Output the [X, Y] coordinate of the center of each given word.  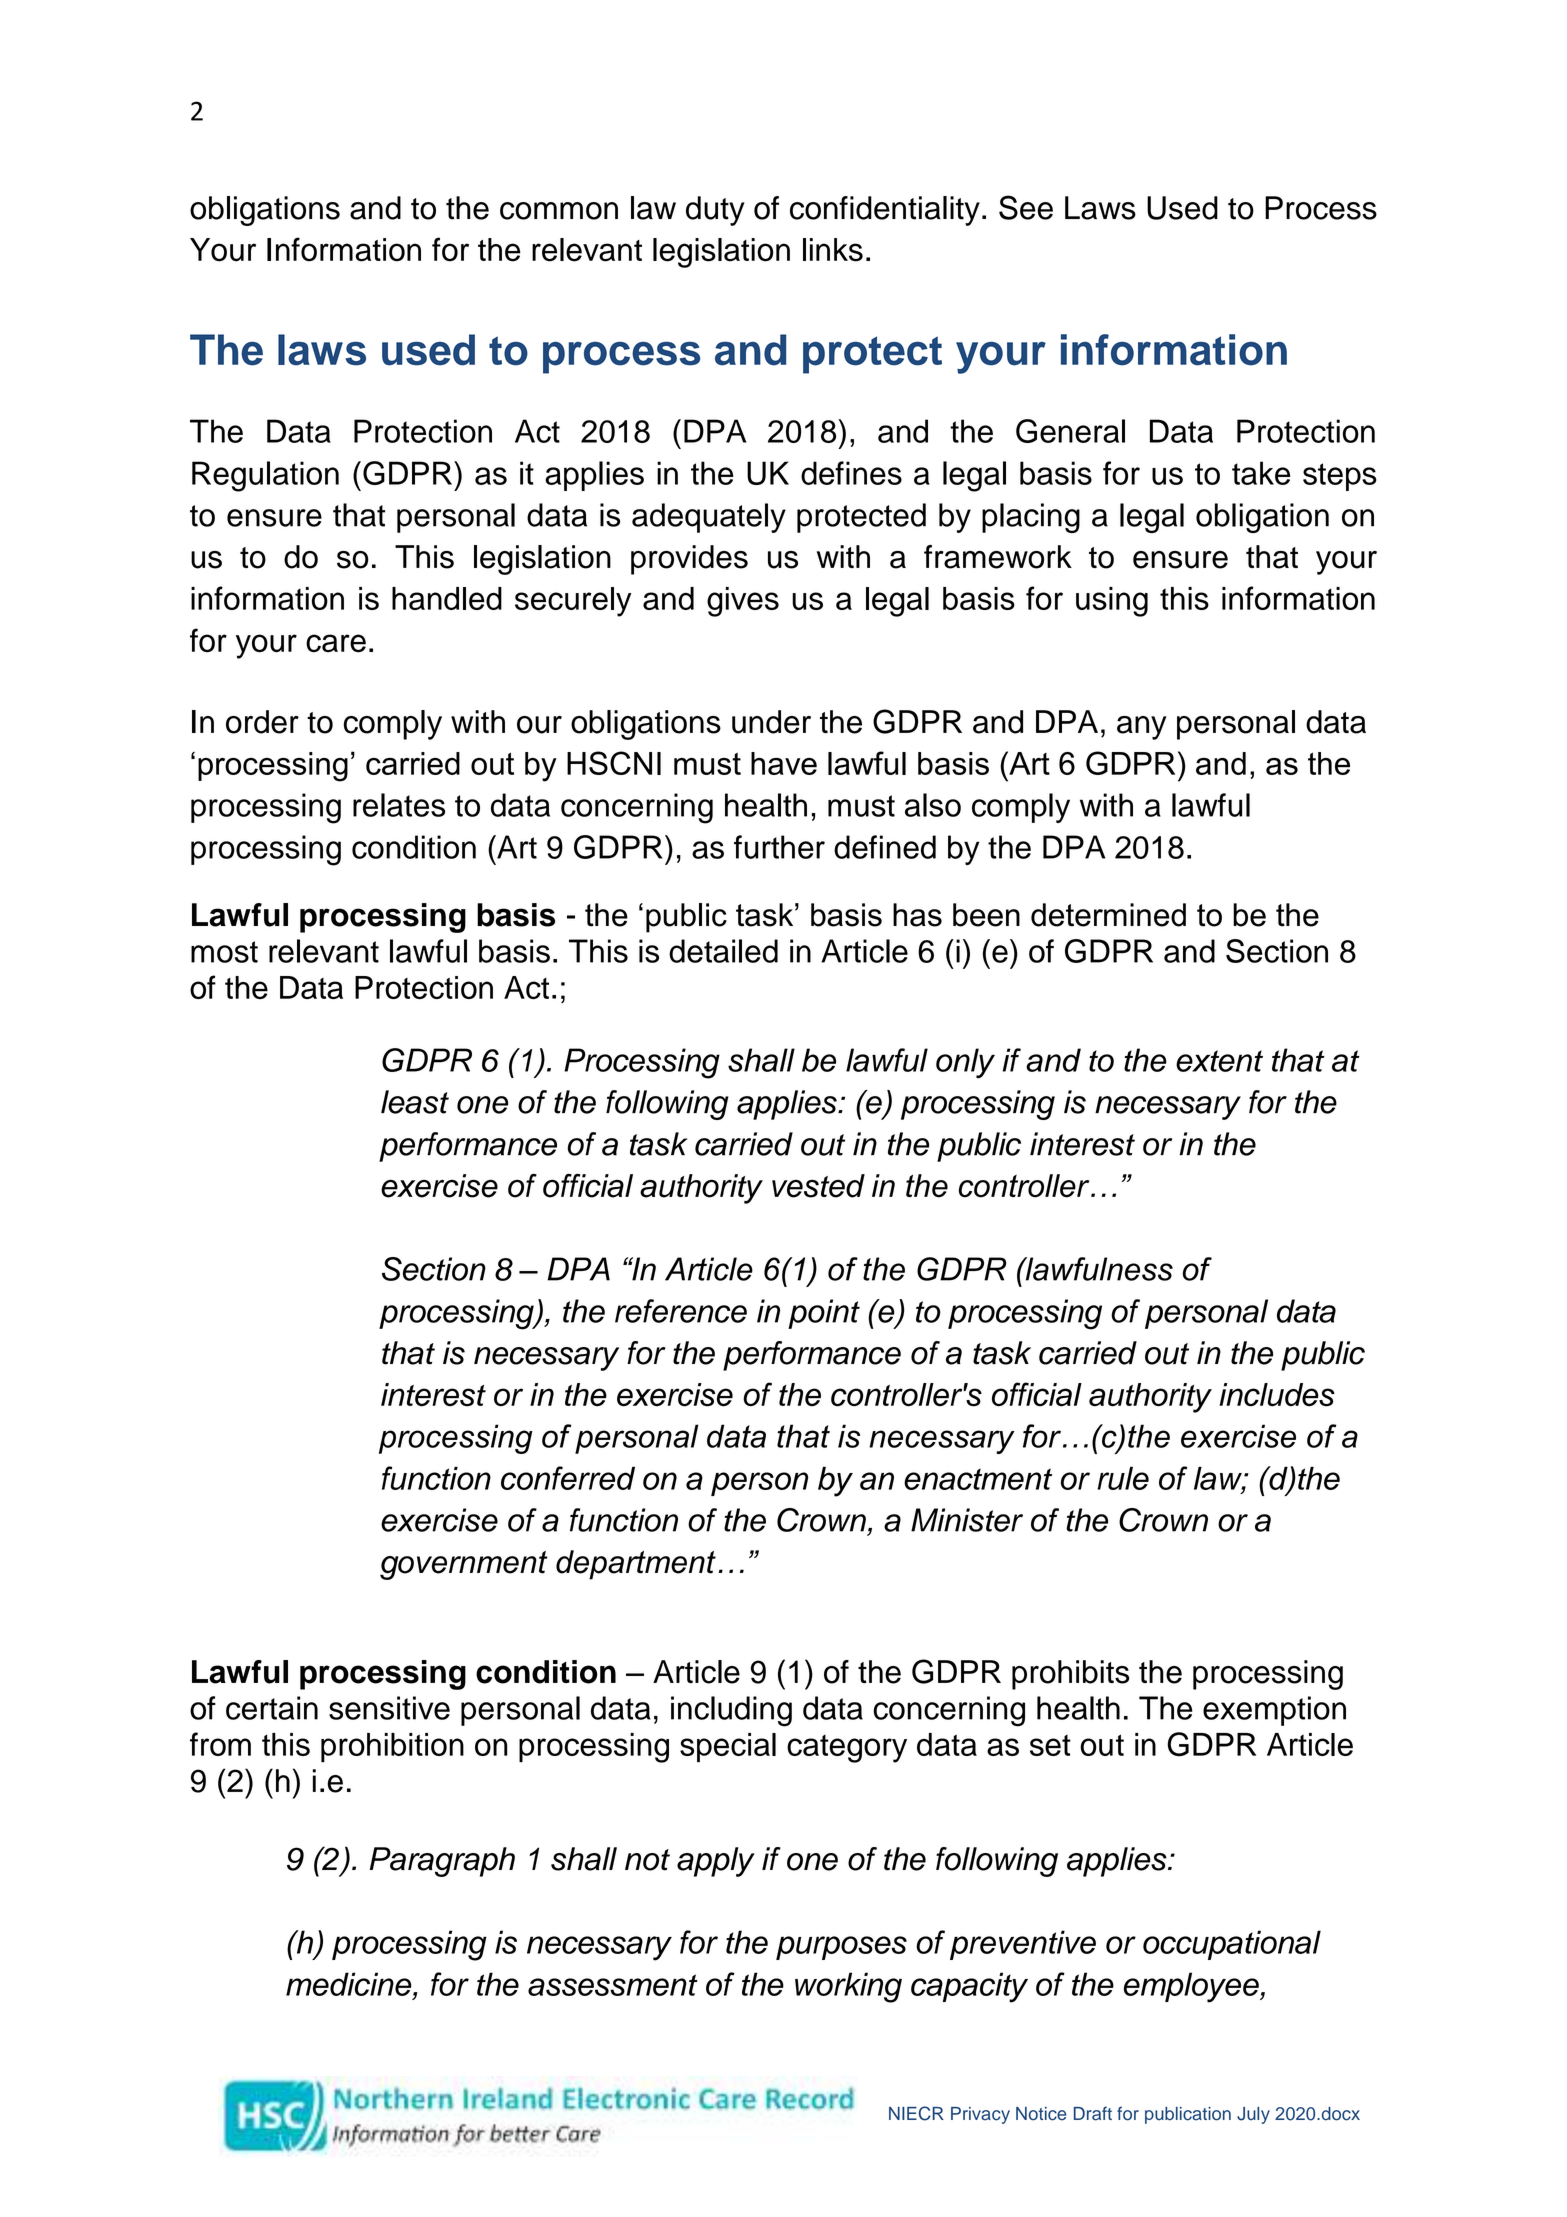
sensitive [389, 1708]
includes [1277, 1395]
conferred [568, 1478]
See [1026, 207]
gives [743, 602]
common [559, 211]
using [1112, 602]
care [336, 643]
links [833, 250]
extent [1219, 1061]
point [824, 1314]
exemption [1274, 1711]
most [224, 952]
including [731, 1711]
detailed [723, 951]
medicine [350, 1984]
